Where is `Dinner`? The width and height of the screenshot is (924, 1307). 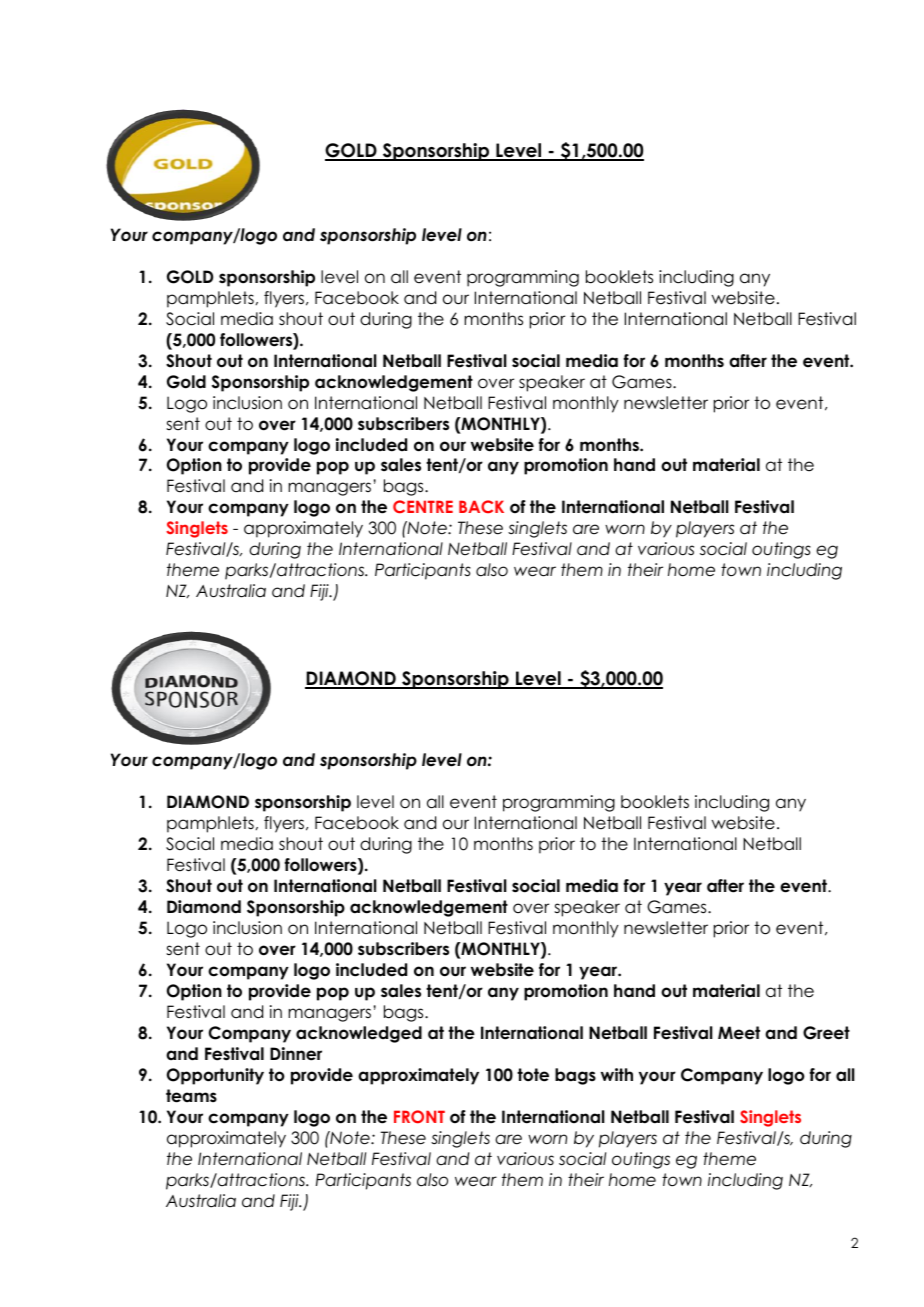
Dinner is located at coordinates (296, 1054).
